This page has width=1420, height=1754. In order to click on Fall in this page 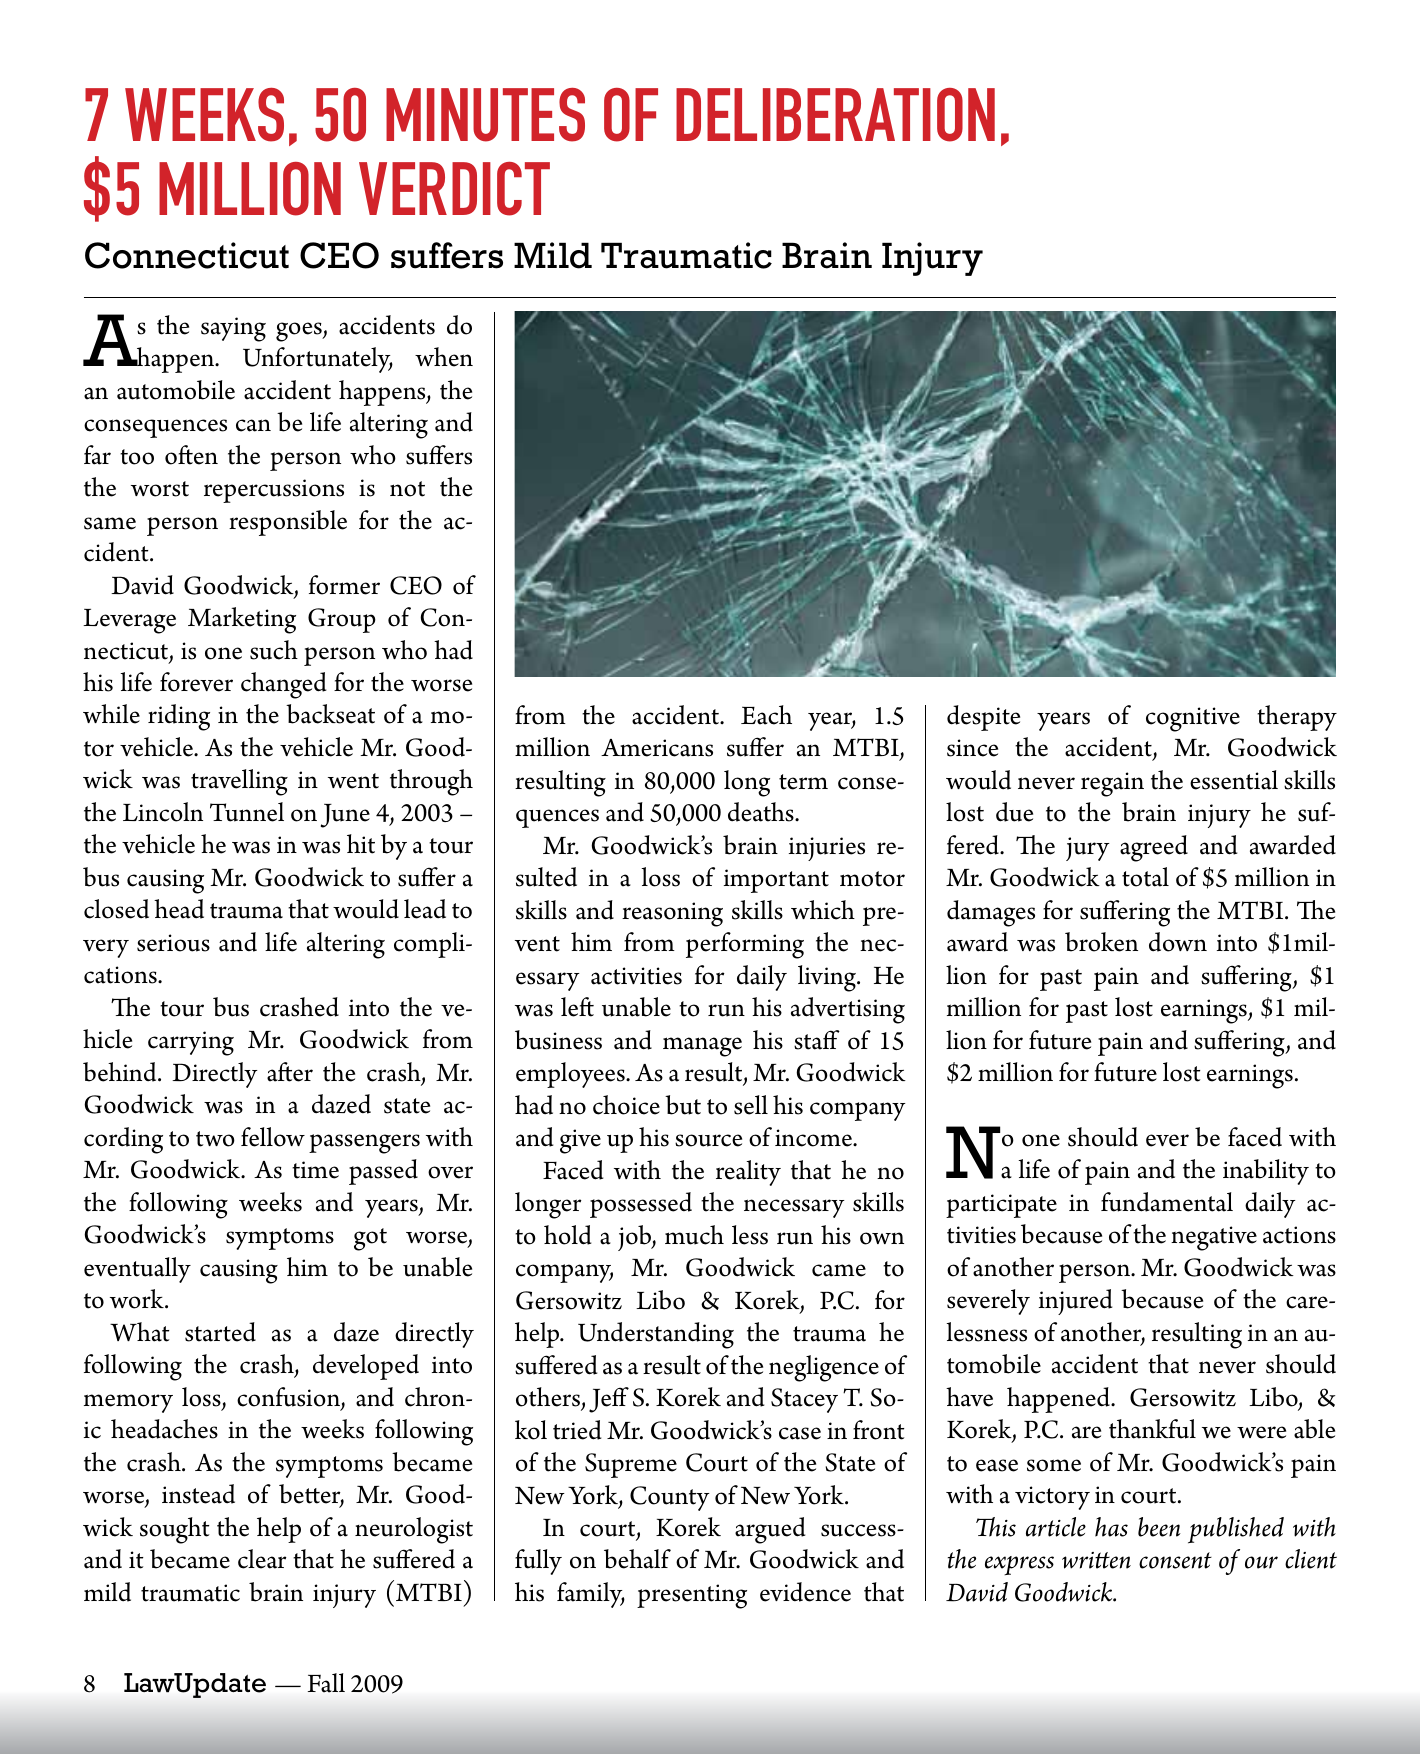, I will do `click(326, 1683)`.
